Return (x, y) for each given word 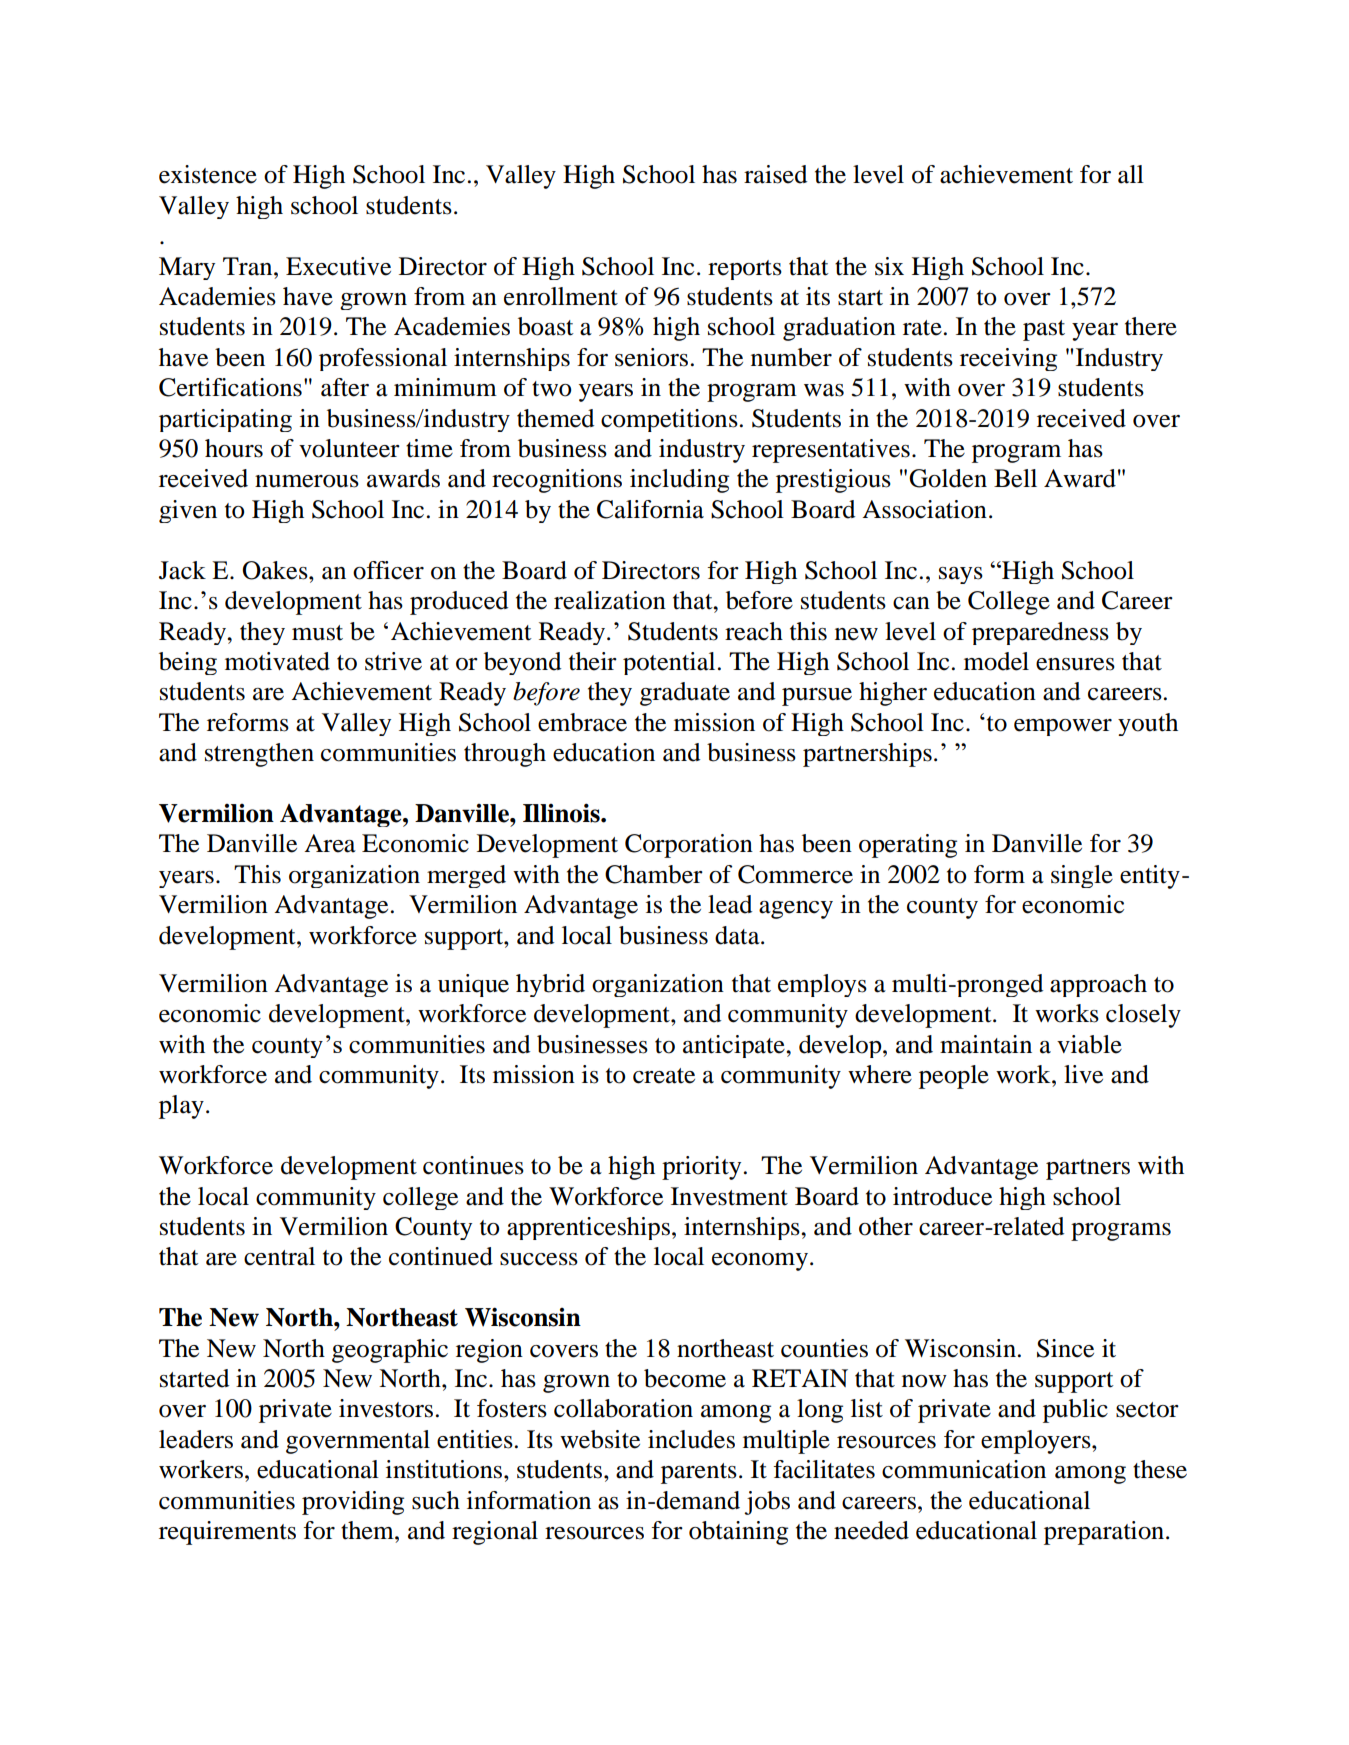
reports (745, 270)
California (650, 509)
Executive (338, 266)
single (1082, 876)
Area (330, 843)
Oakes (276, 570)
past (1044, 330)
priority (701, 1168)
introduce (942, 1196)
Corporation (689, 846)
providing (353, 1503)
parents (699, 1473)
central (279, 1256)
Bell (1015, 478)
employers (1037, 1442)
